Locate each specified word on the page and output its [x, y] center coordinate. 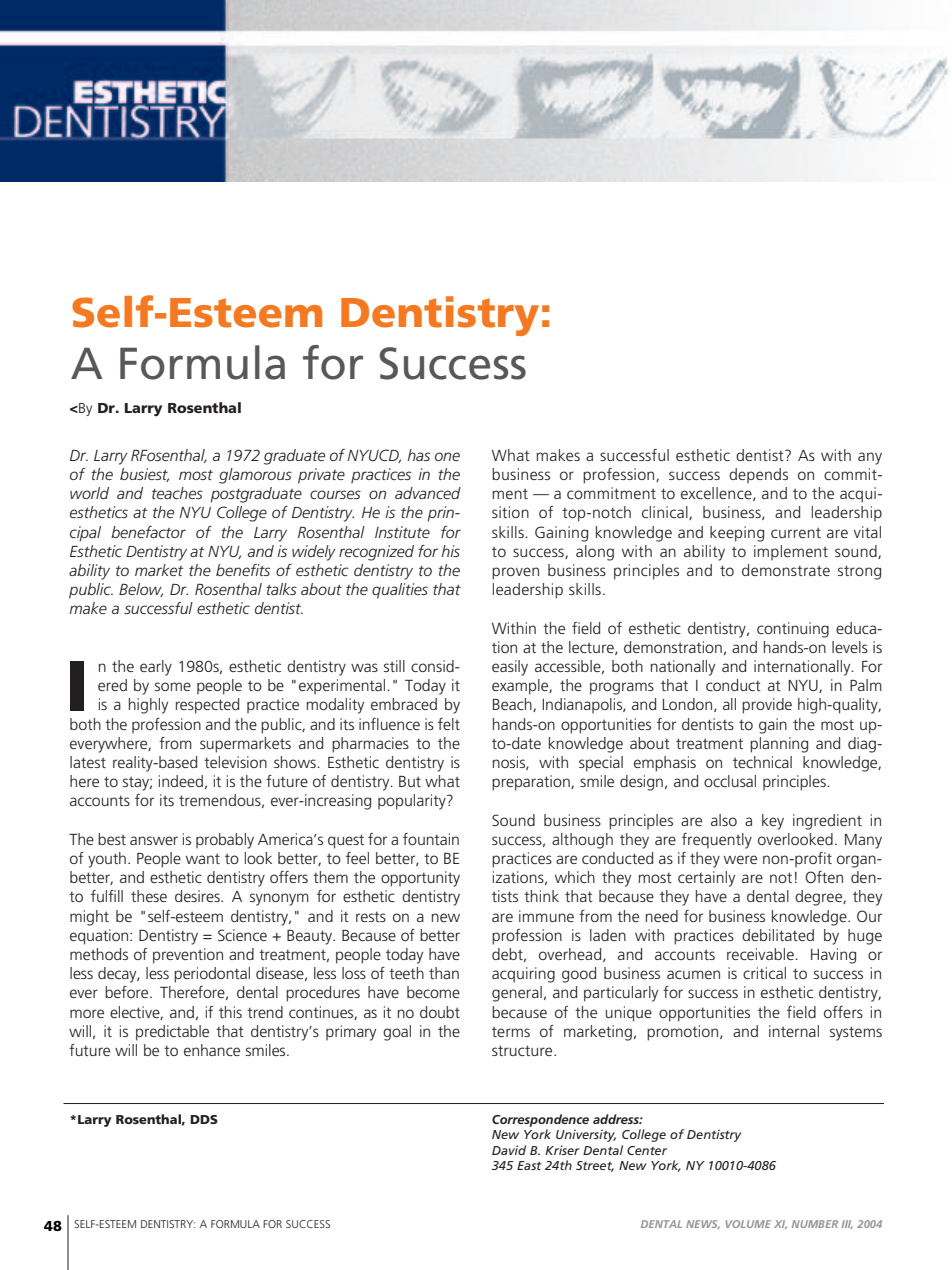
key [773, 822]
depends [758, 475]
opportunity [420, 879]
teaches [177, 493]
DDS [204, 1119]
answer [154, 840]
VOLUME [748, 1224]
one [447, 456]
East [529, 1165]
